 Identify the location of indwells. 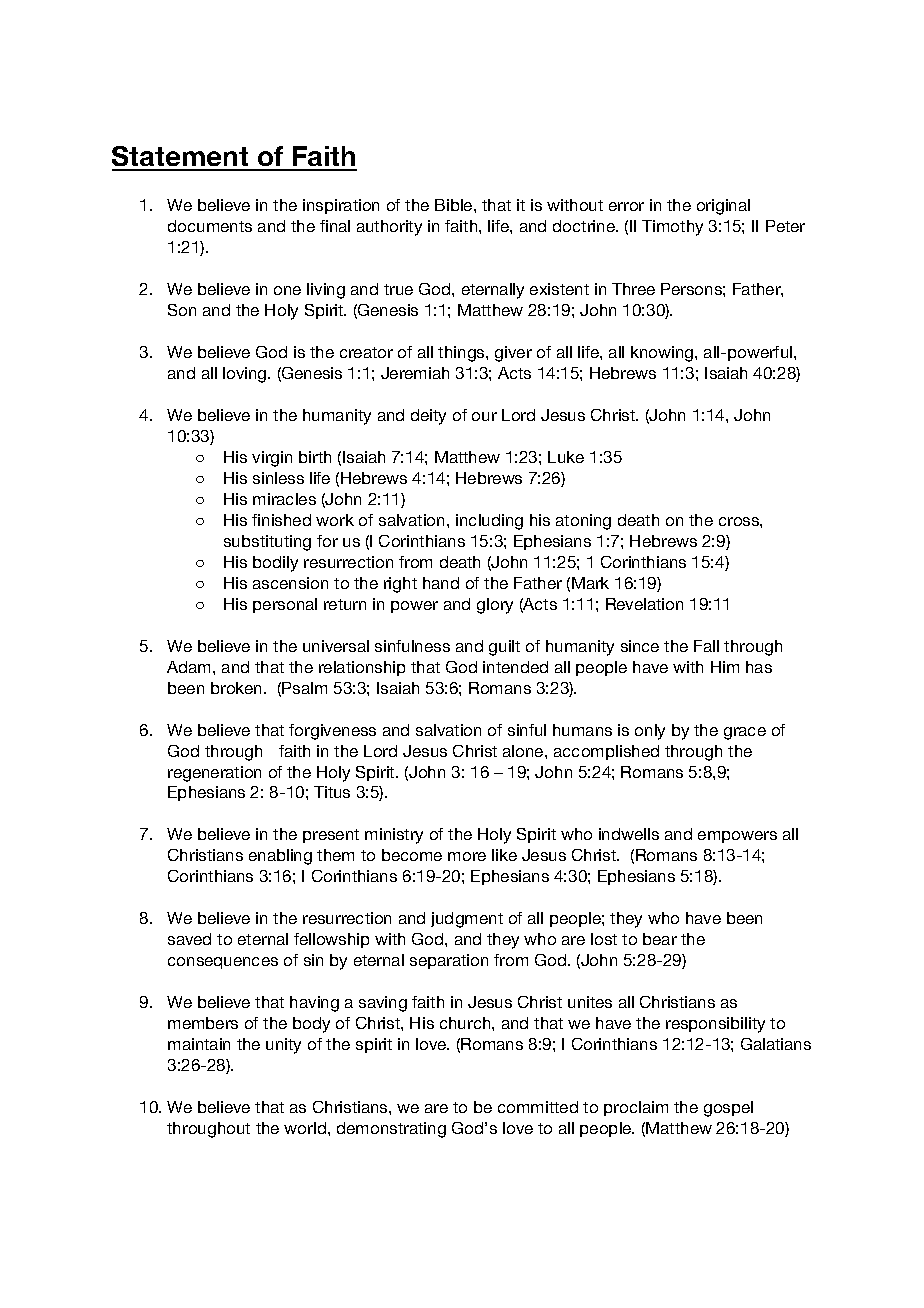
(629, 834).
